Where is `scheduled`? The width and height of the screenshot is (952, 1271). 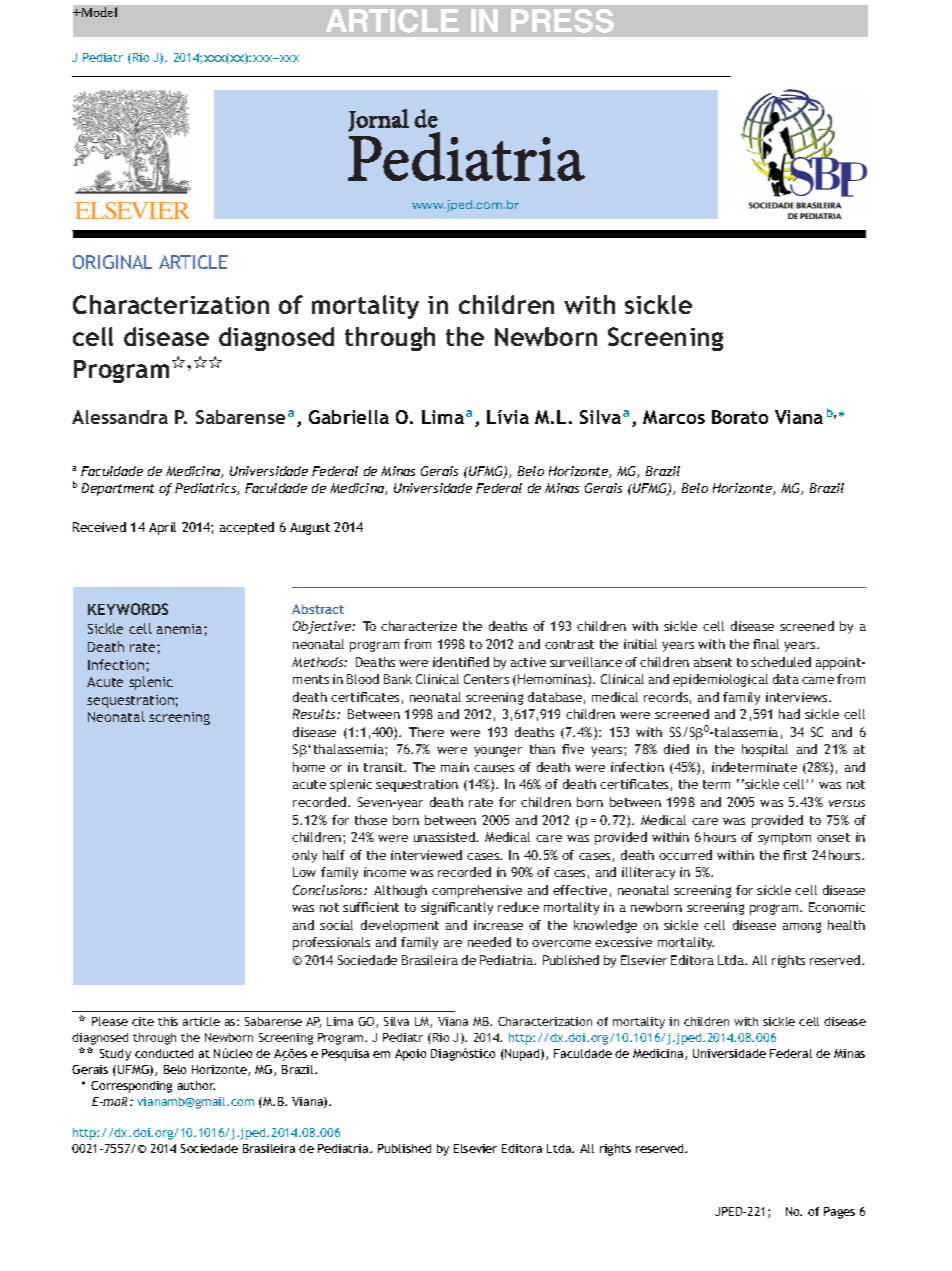
scheduled is located at coordinates (781, 662).
